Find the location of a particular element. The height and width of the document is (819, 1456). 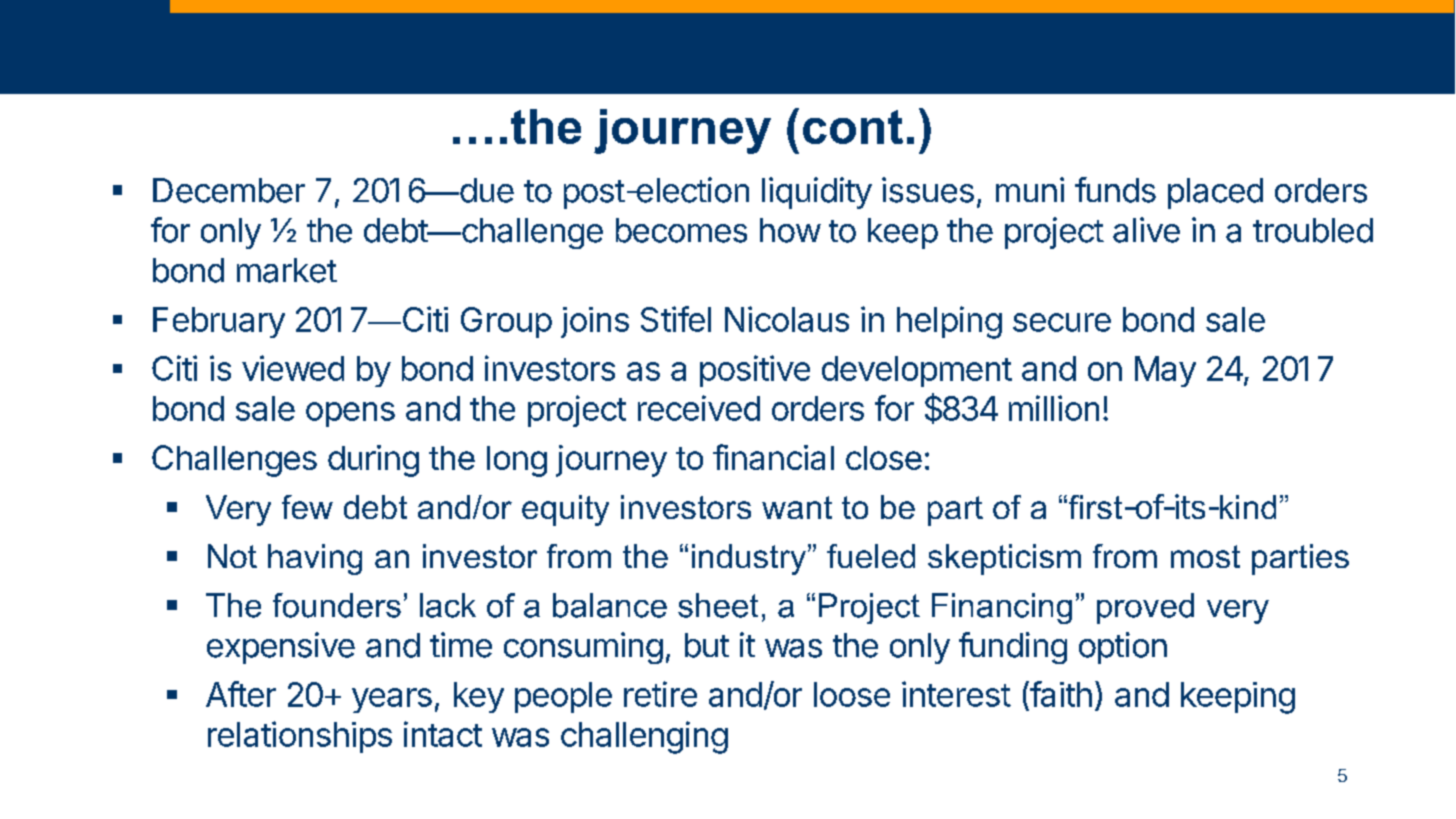

faith is located at coordinates (1060, 694).
